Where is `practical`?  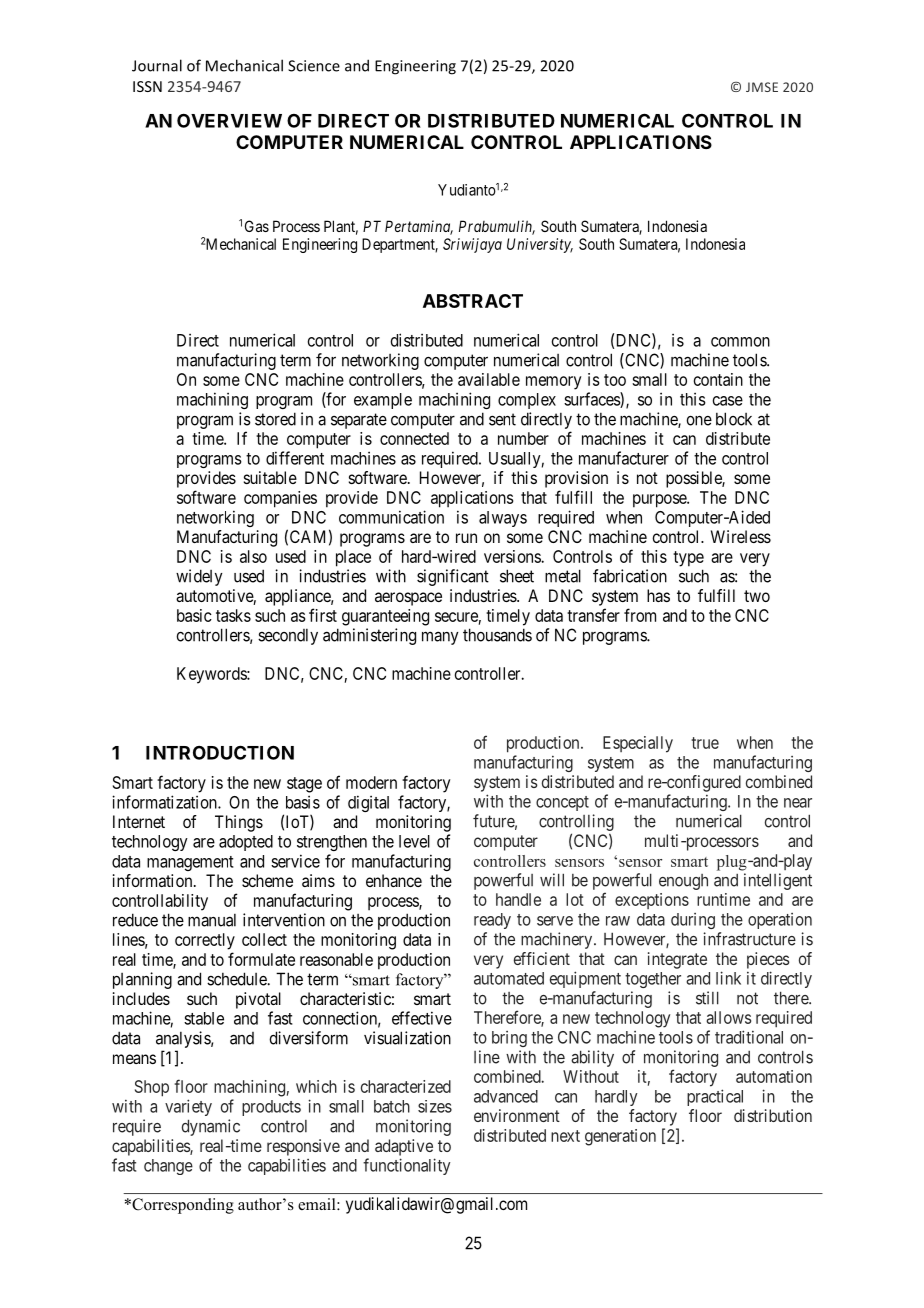
practical is located at coordinates (715, 1097).
